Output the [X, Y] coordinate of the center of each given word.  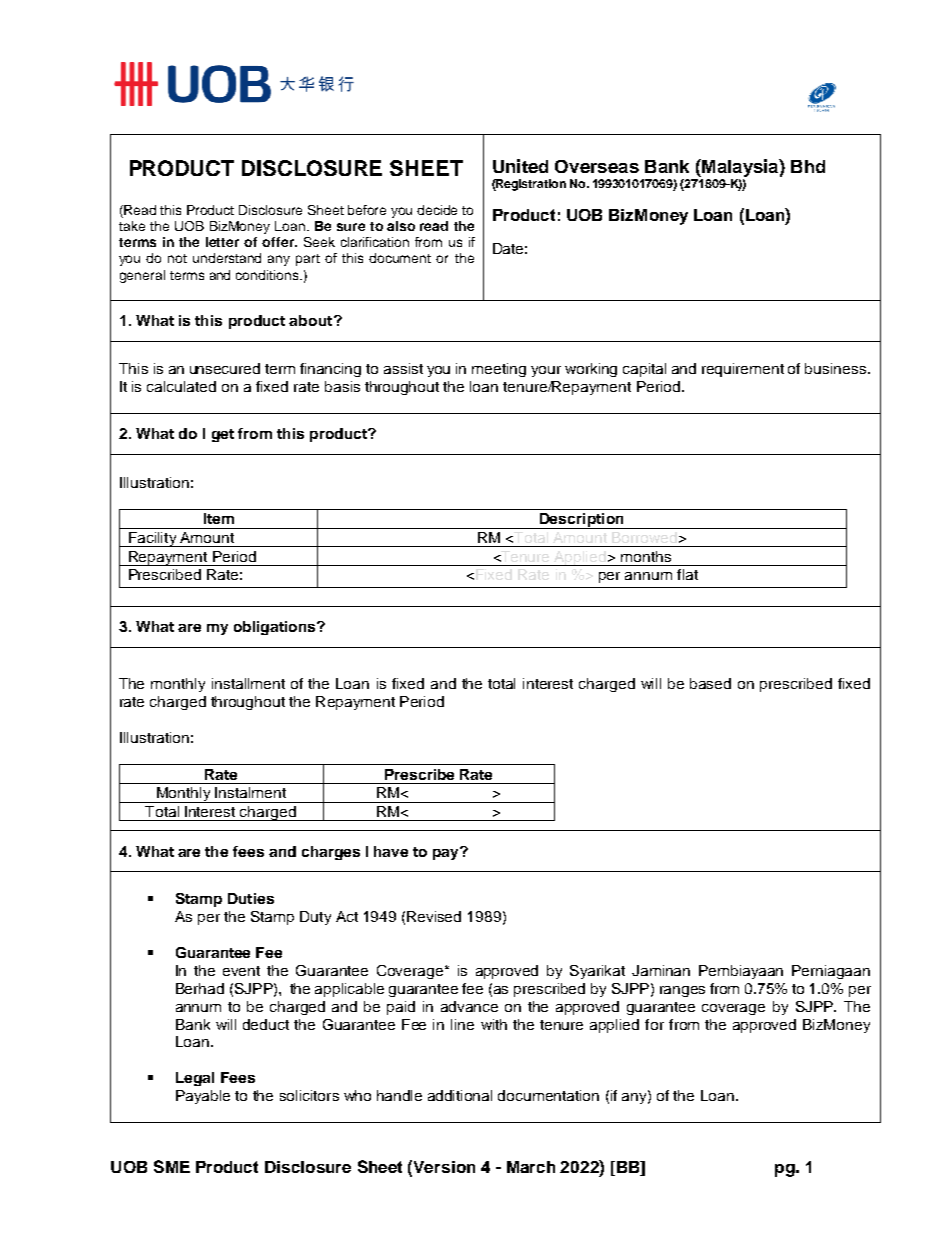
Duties [251, 898]
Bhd [808, 166]
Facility [153, 539]
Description [582, 521]
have [391, 851]
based [710, 683]
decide [437, 210]
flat [687, 574]
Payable [203, 1097]
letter [222, 242]
